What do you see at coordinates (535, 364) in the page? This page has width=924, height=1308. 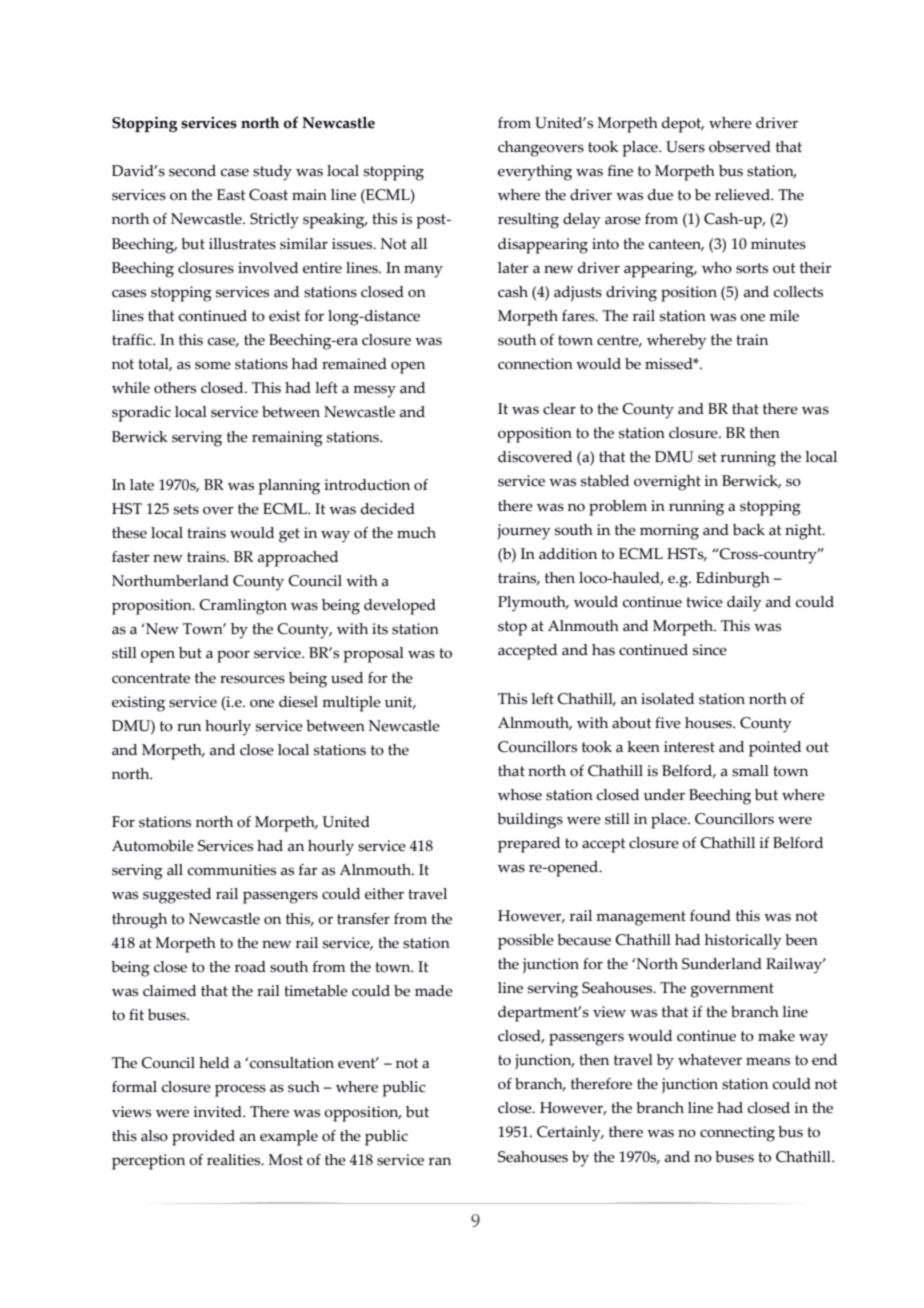 I see `connection` at bounding box center [535, 364].
